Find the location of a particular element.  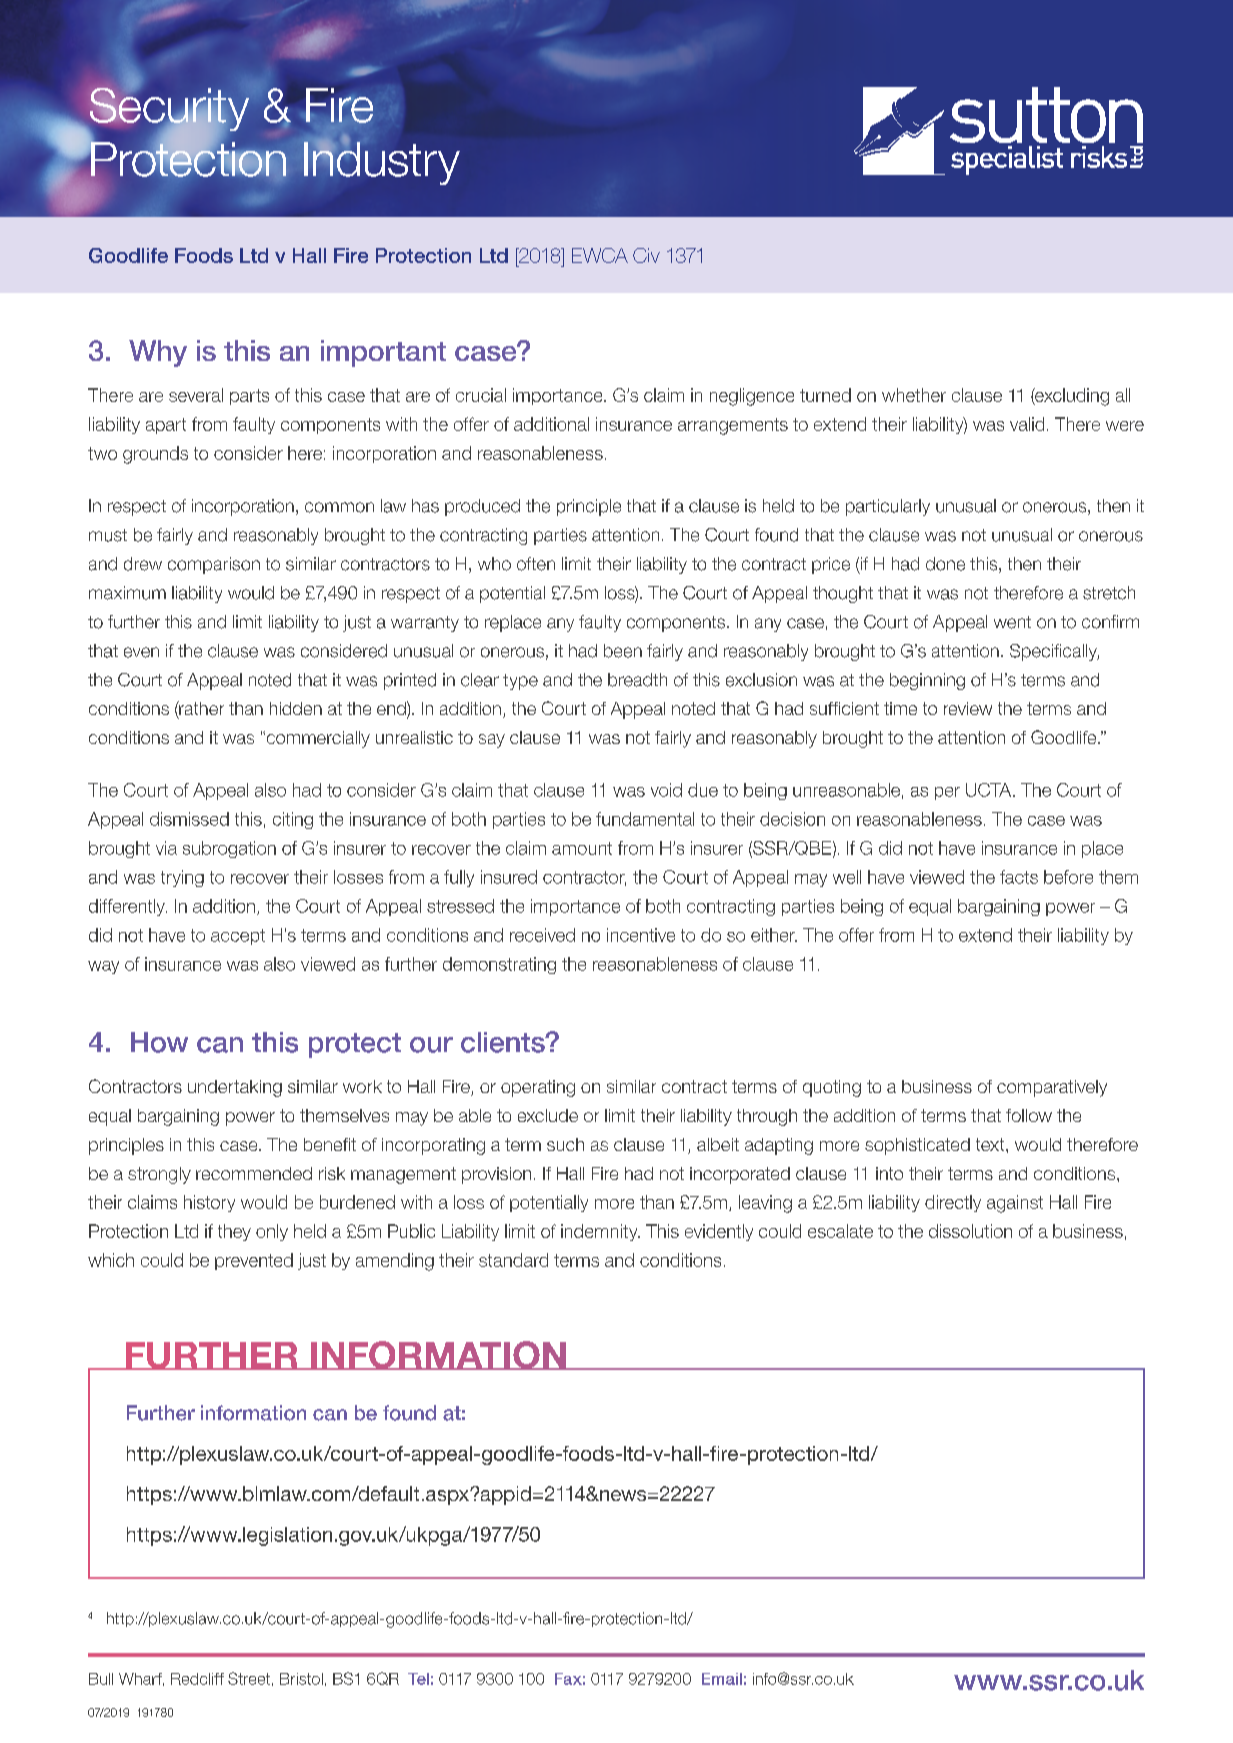

Street is located at coordinates (249, 1678).
